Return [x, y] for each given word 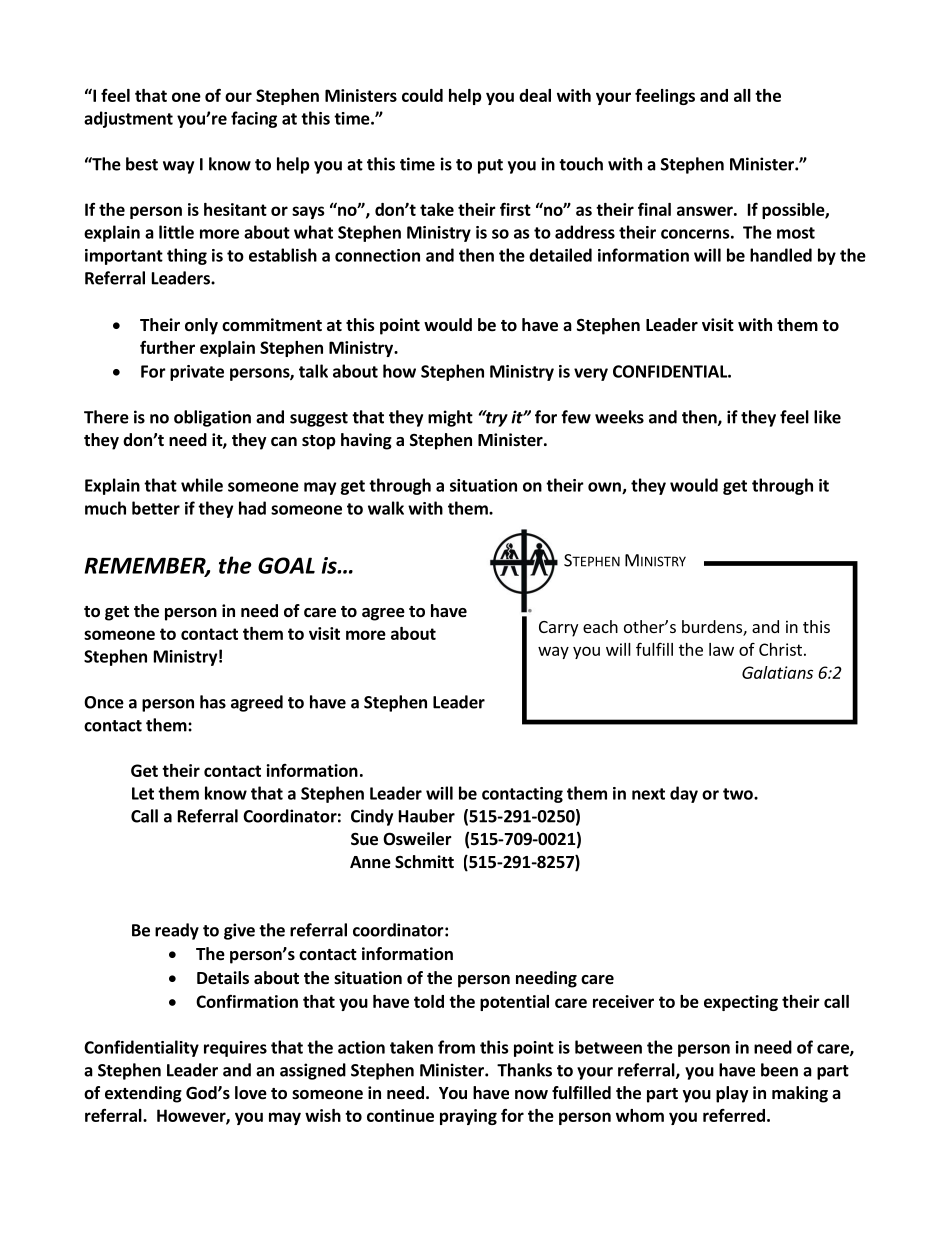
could [422, 95]
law [721, 649]
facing [254, 119]
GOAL [286, 565]
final [654, 209]
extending [143, 1094]
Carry [558, 629]
